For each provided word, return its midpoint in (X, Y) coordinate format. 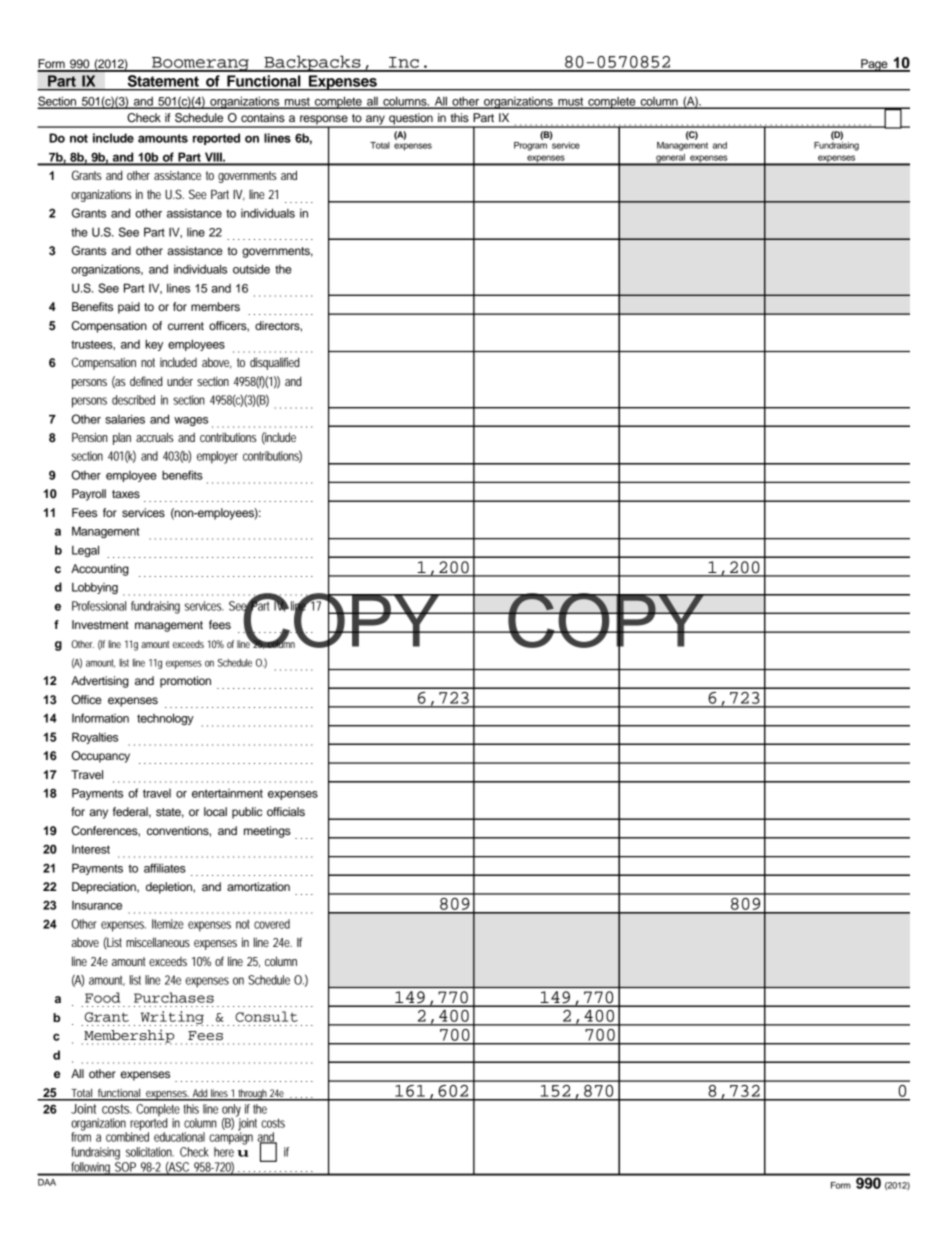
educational (179, 1137)
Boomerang (200, 64)
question (411, 120)
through (252, 1095)
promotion (185, 682)
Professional (99, 606)
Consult (266, 1016)
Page (874, 65)
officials (286, 811)
